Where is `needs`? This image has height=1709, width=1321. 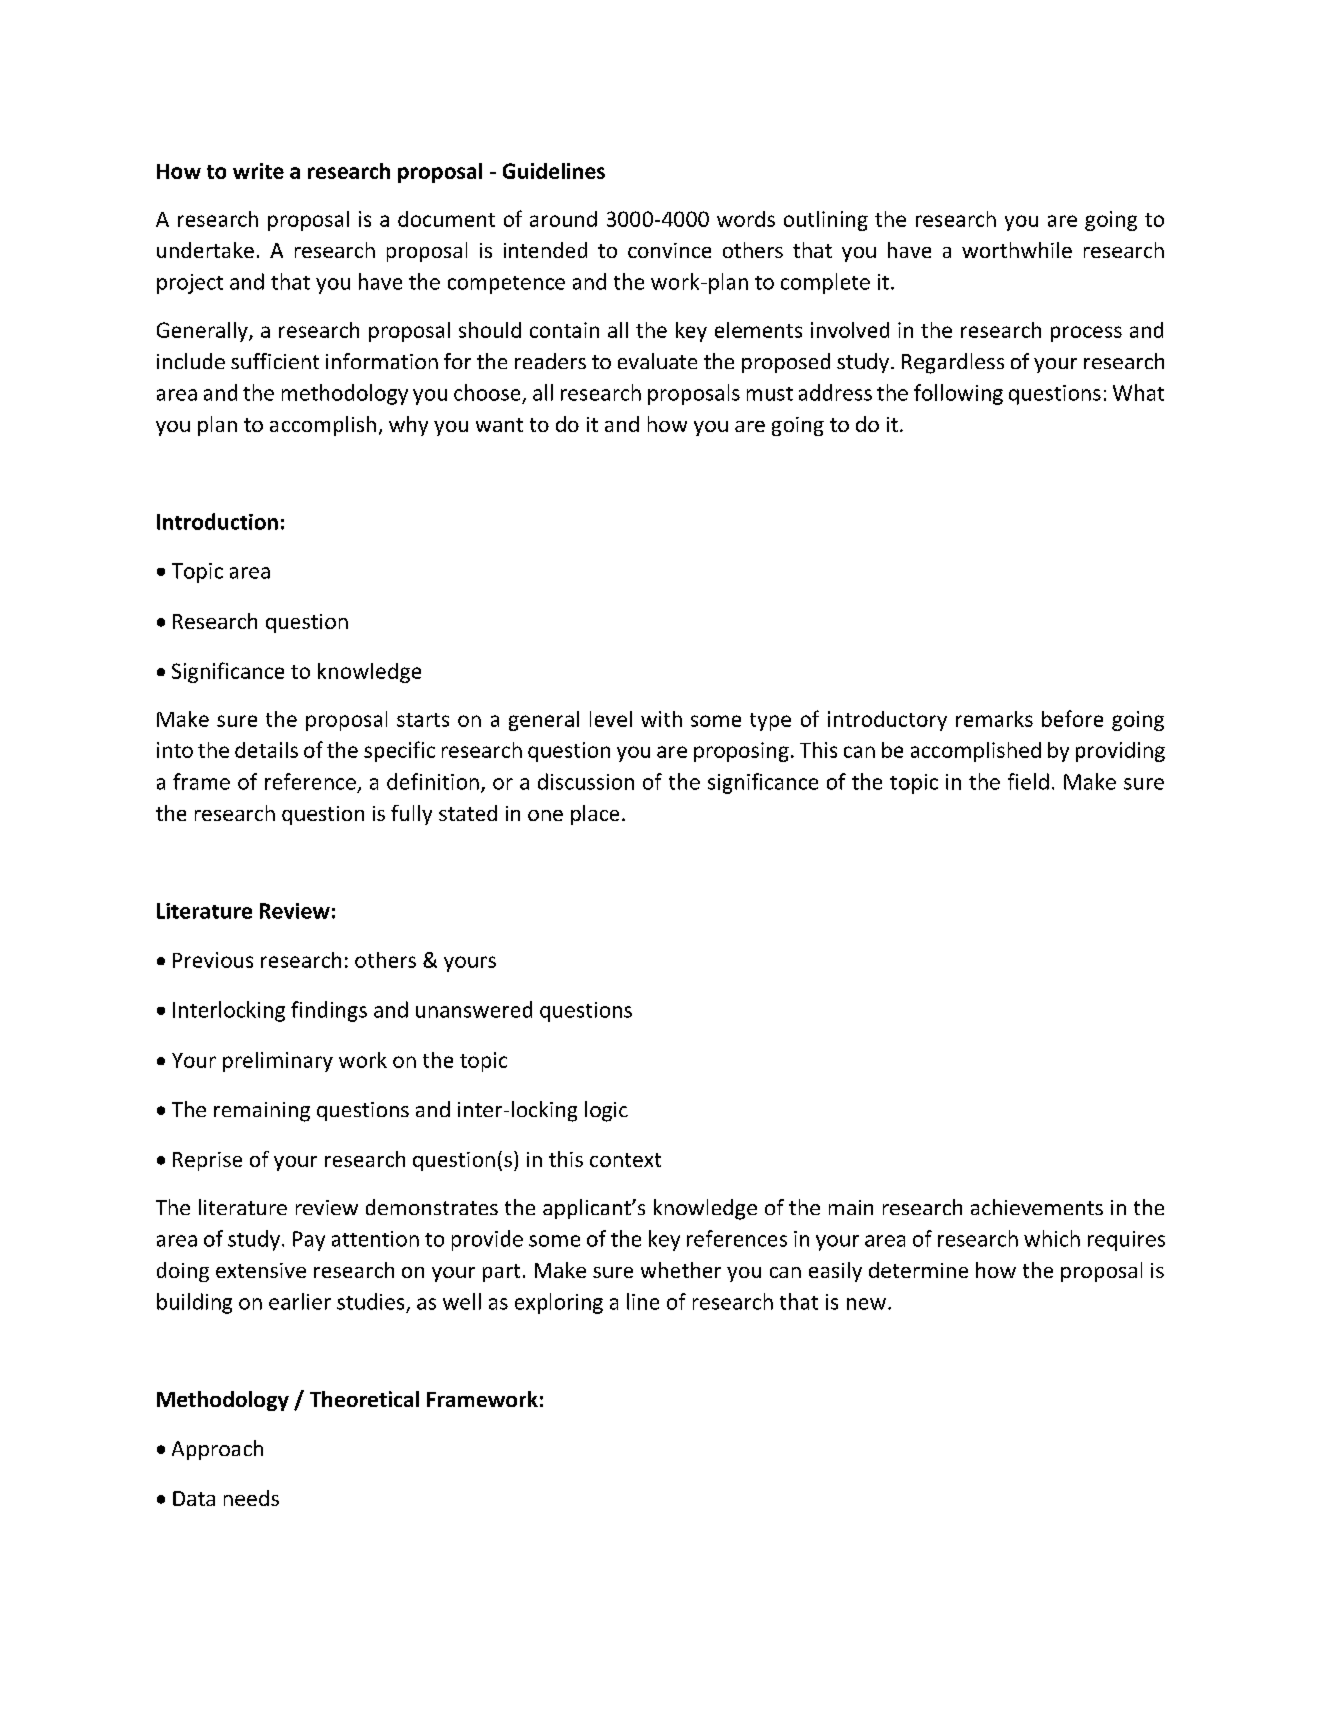 needs is located at coordinates (251, 1498).
